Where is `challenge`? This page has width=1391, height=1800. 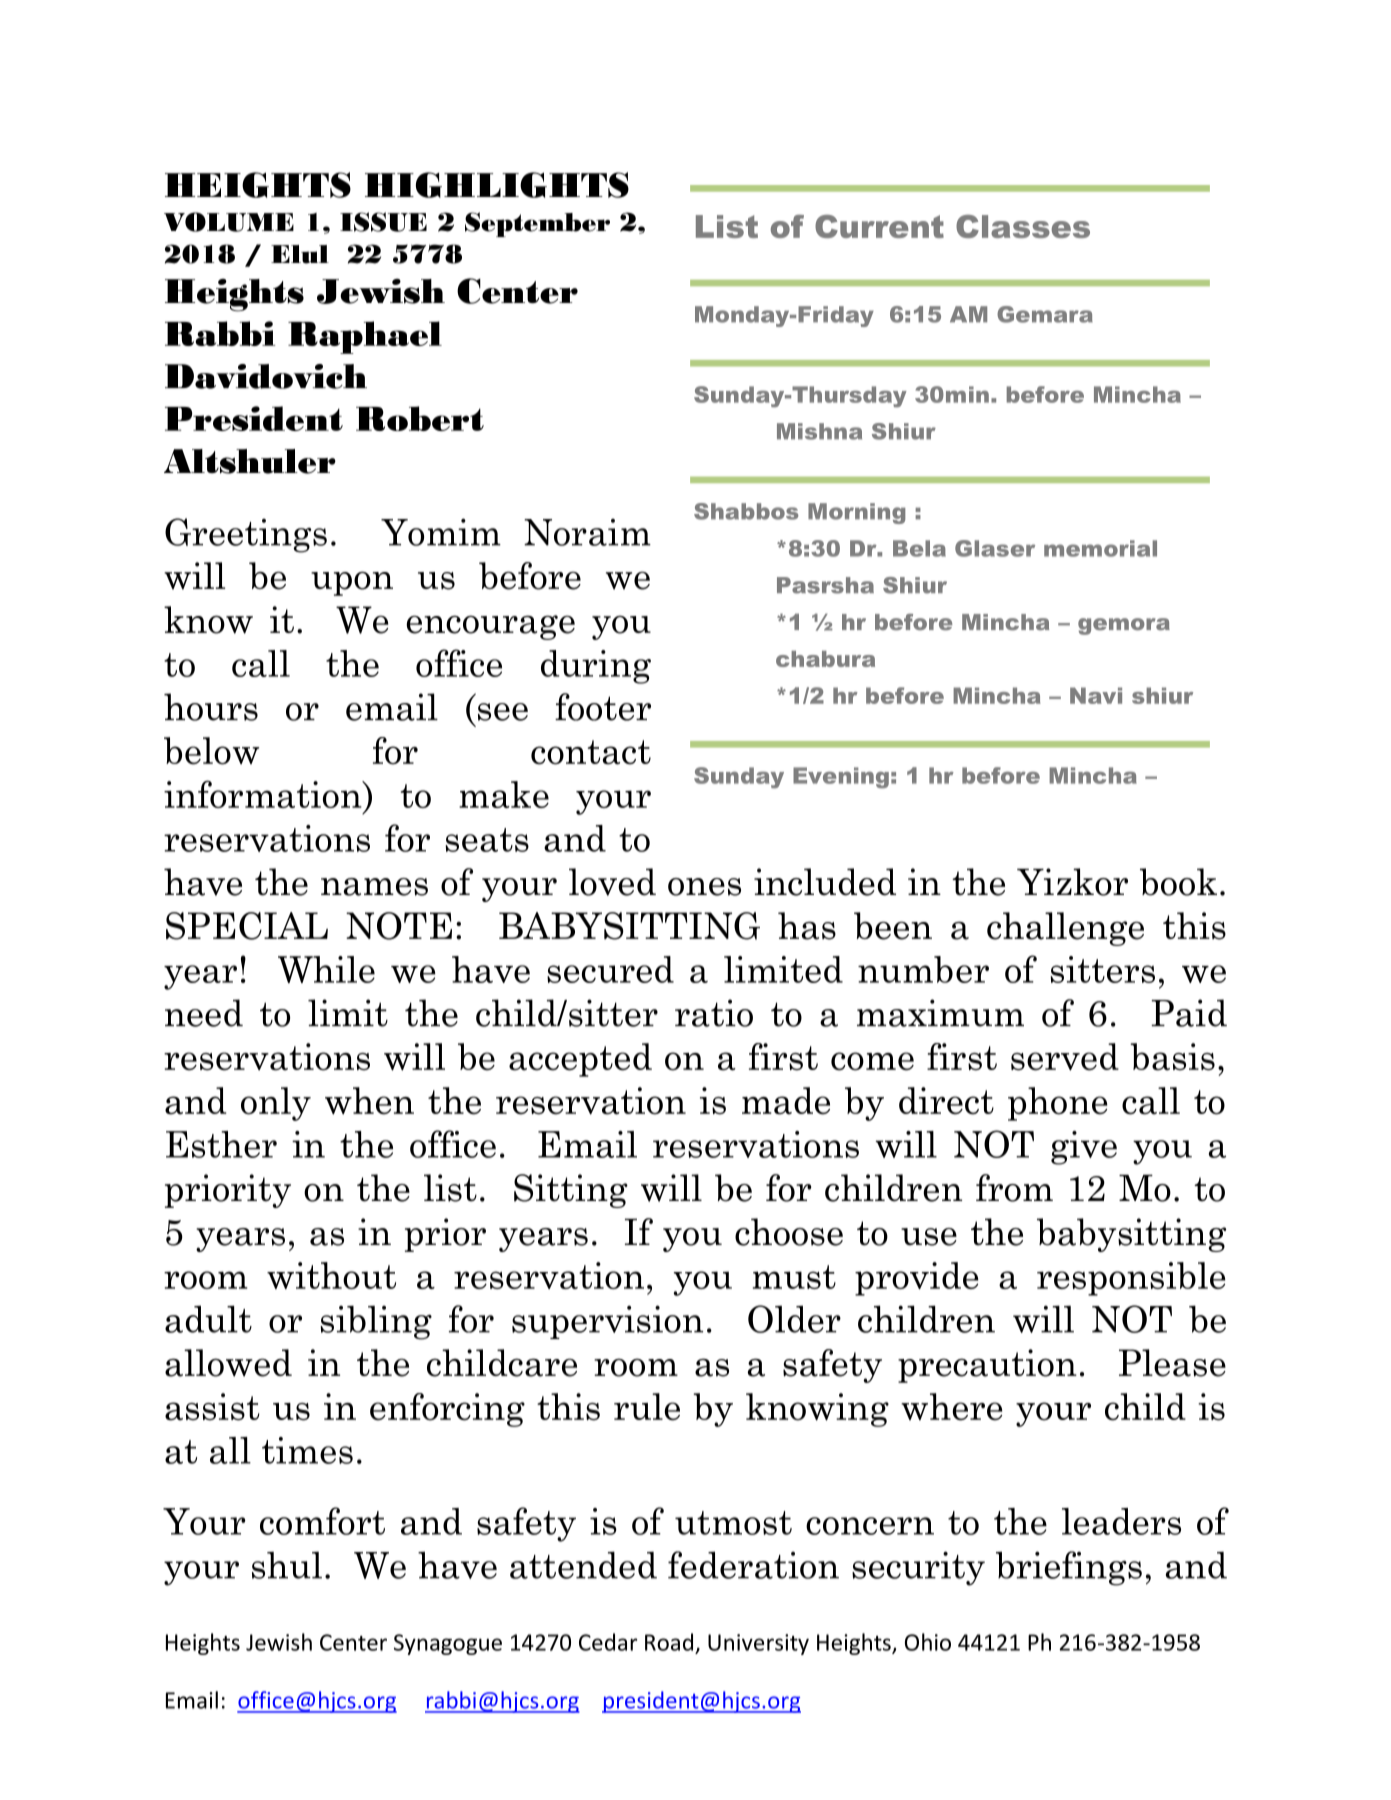 challenge is located at coordinates (1065, 929).
